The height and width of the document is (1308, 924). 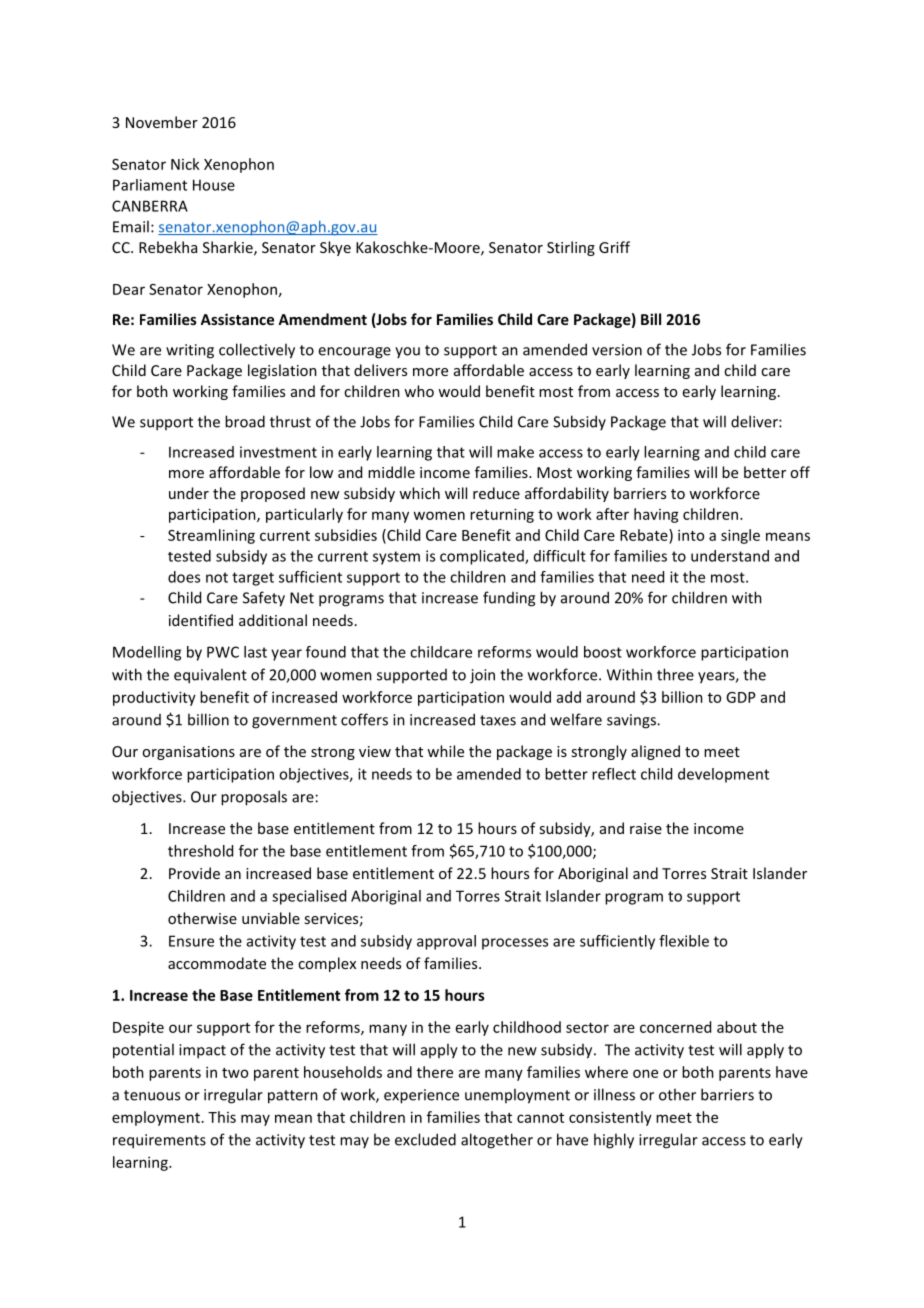 I want to click on join, so click(x=482, y=676).
